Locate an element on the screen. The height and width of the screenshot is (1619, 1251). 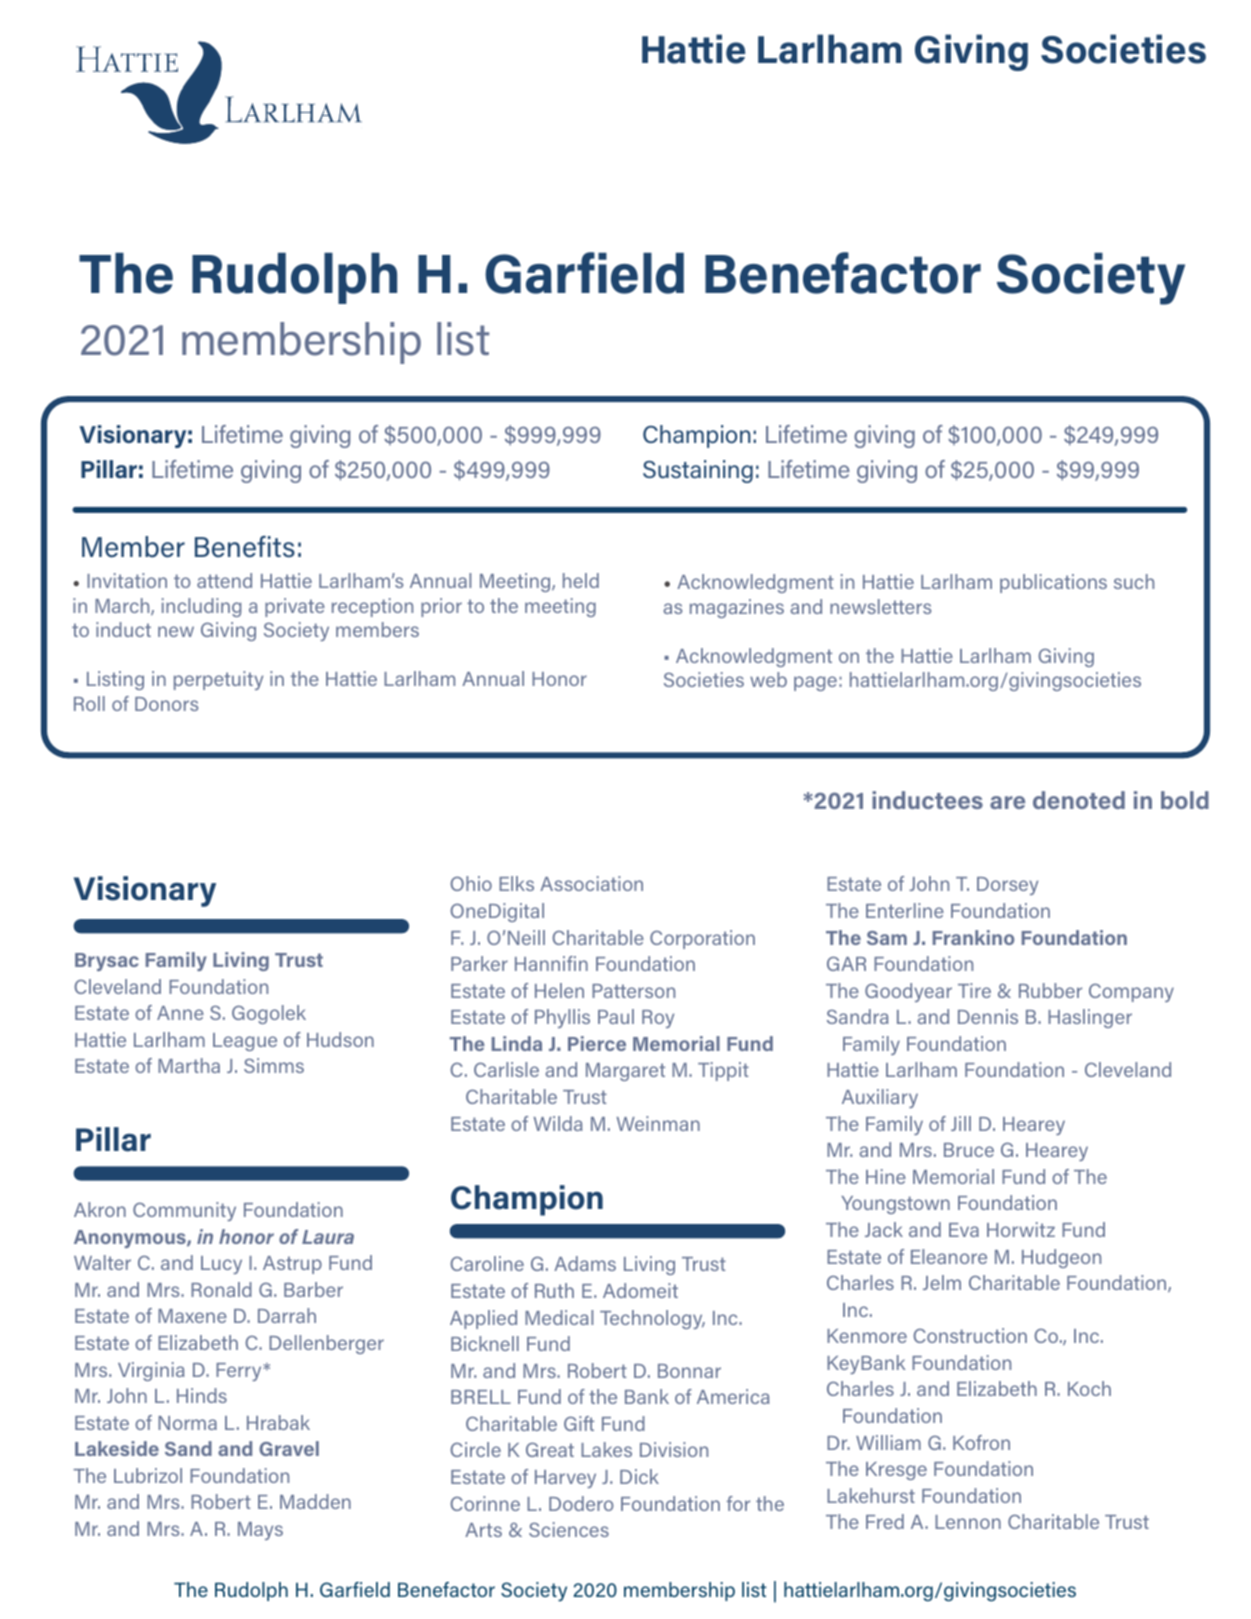
Sustaining is located at coordinates (698, 471).
